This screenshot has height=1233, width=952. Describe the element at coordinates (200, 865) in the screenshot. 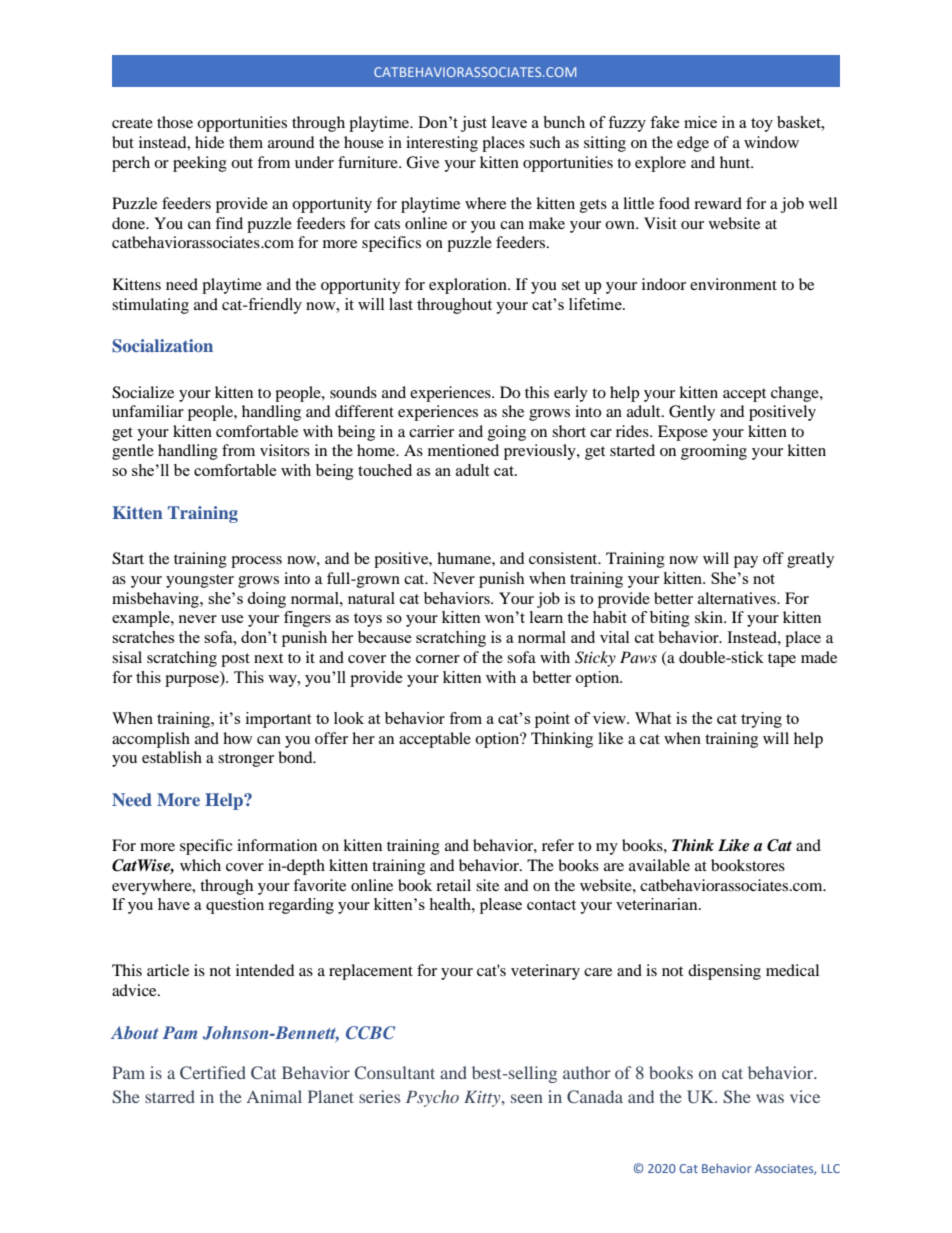

I see `which` at that location.
